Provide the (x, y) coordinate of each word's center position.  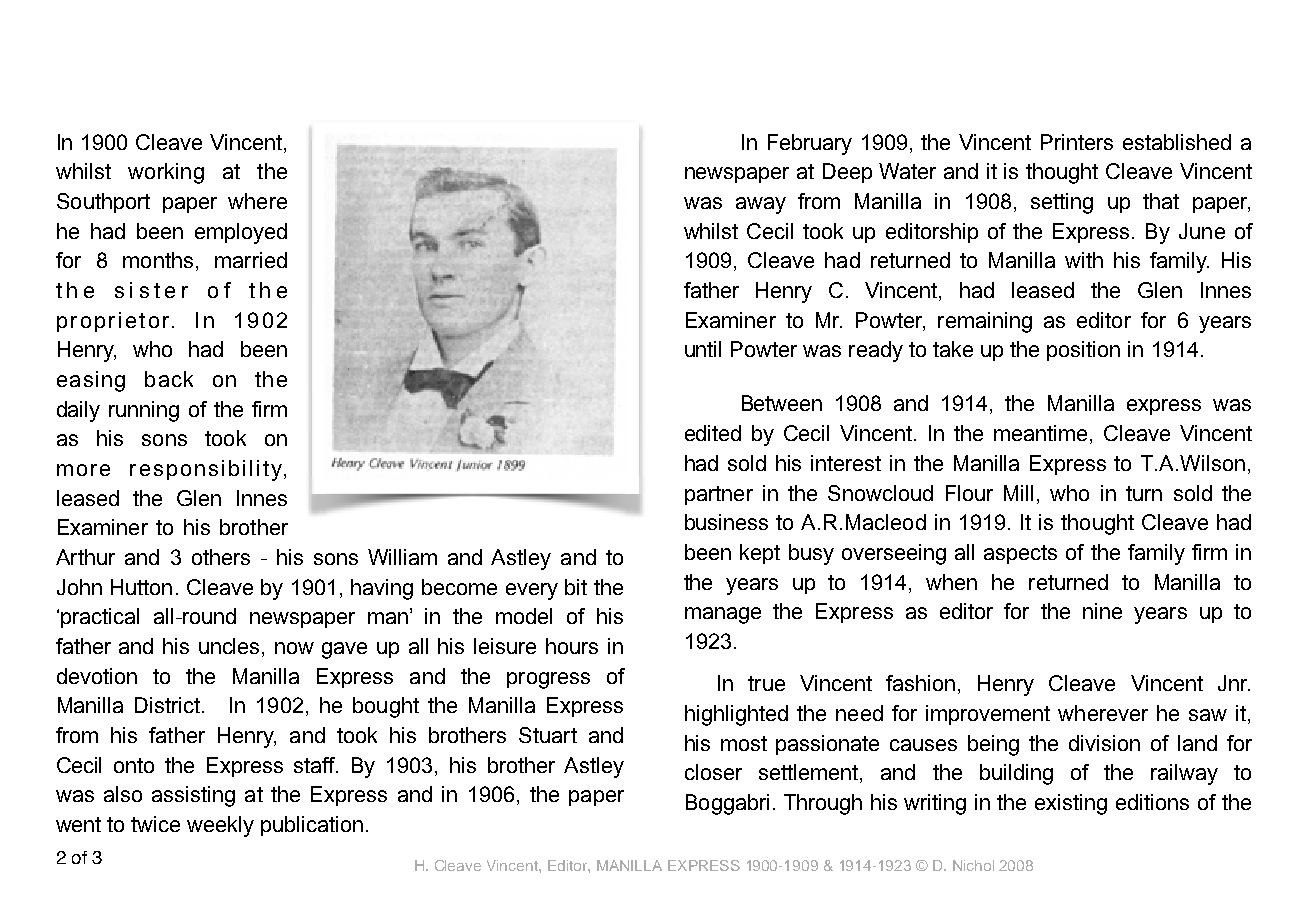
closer (713, 772)
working (166, 173)
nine (1102, 611)
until (703, 349)
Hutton (141, 587)
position (1083, 351)
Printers (1077, 142)
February (810, 144)
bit (576, 587)
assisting (193, 796)
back (169, 379)
